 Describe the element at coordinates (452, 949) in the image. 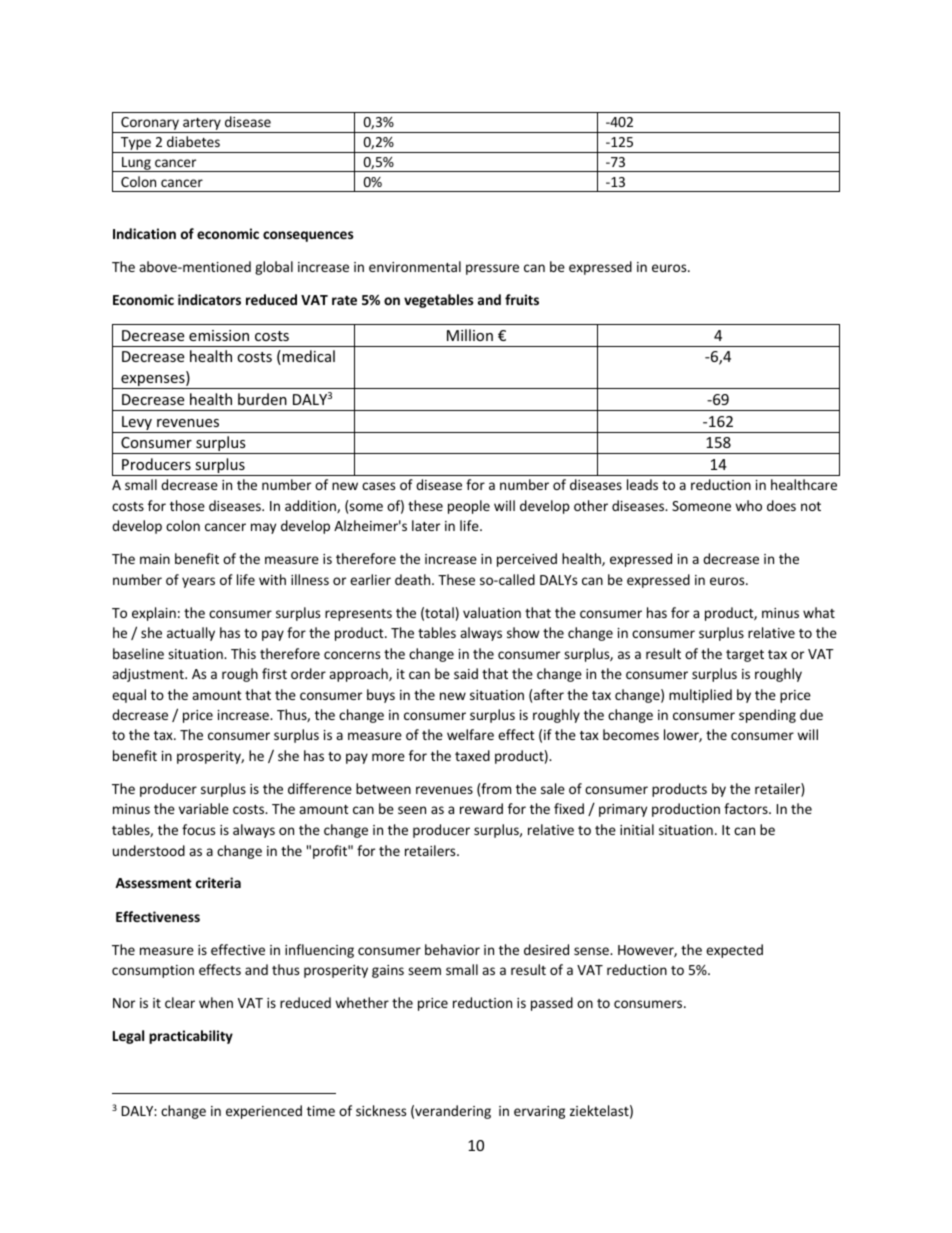

I see `behavior` at that location.
